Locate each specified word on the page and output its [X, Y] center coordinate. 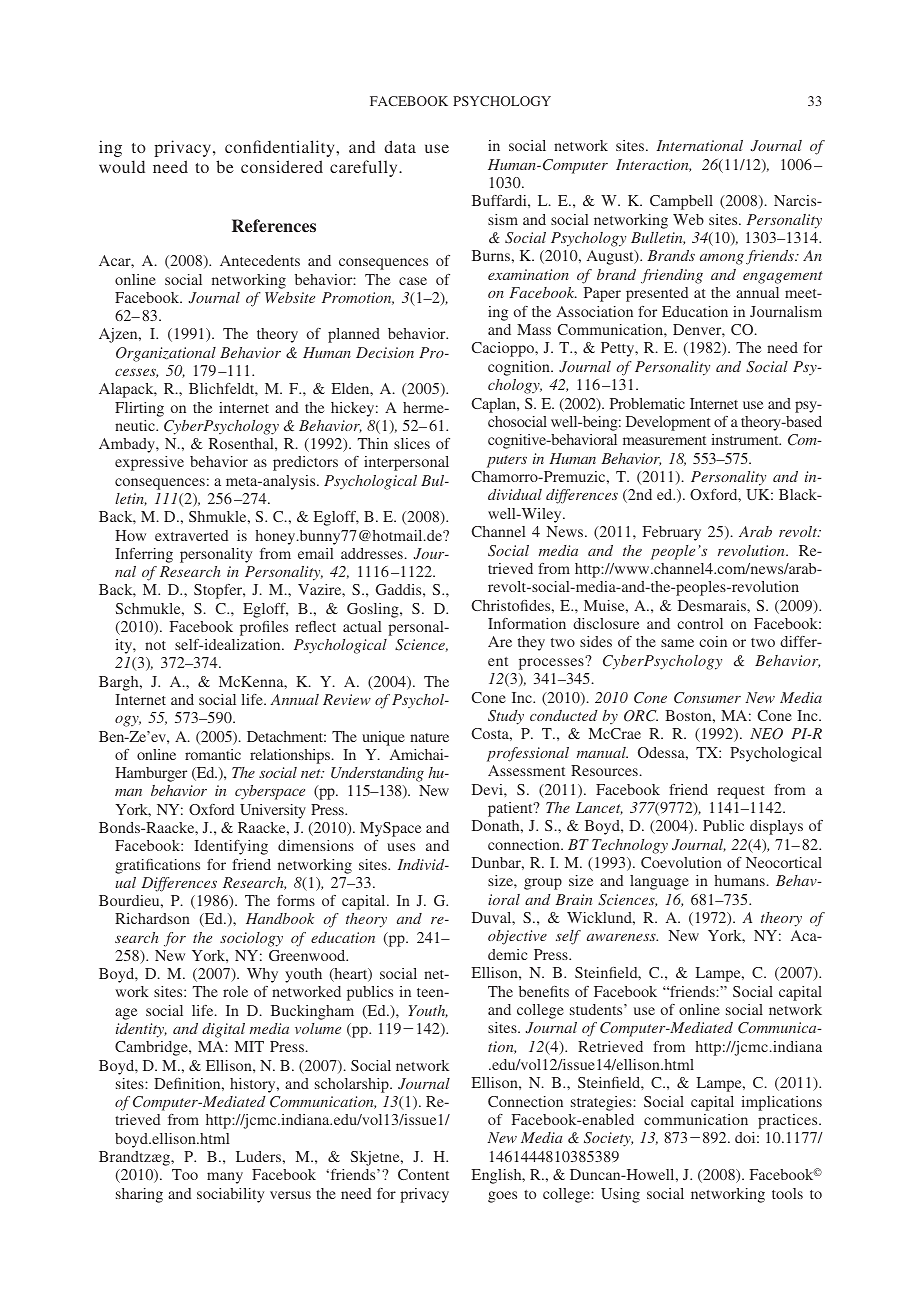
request [741, 792]
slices [412, 443]
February [672, 533]
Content [423, 1174]
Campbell [681, 202]
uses [401, 847]
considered [282, 166]
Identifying [231, 847]
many [225, 1178]
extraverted [191, 535]
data [400, 146]
